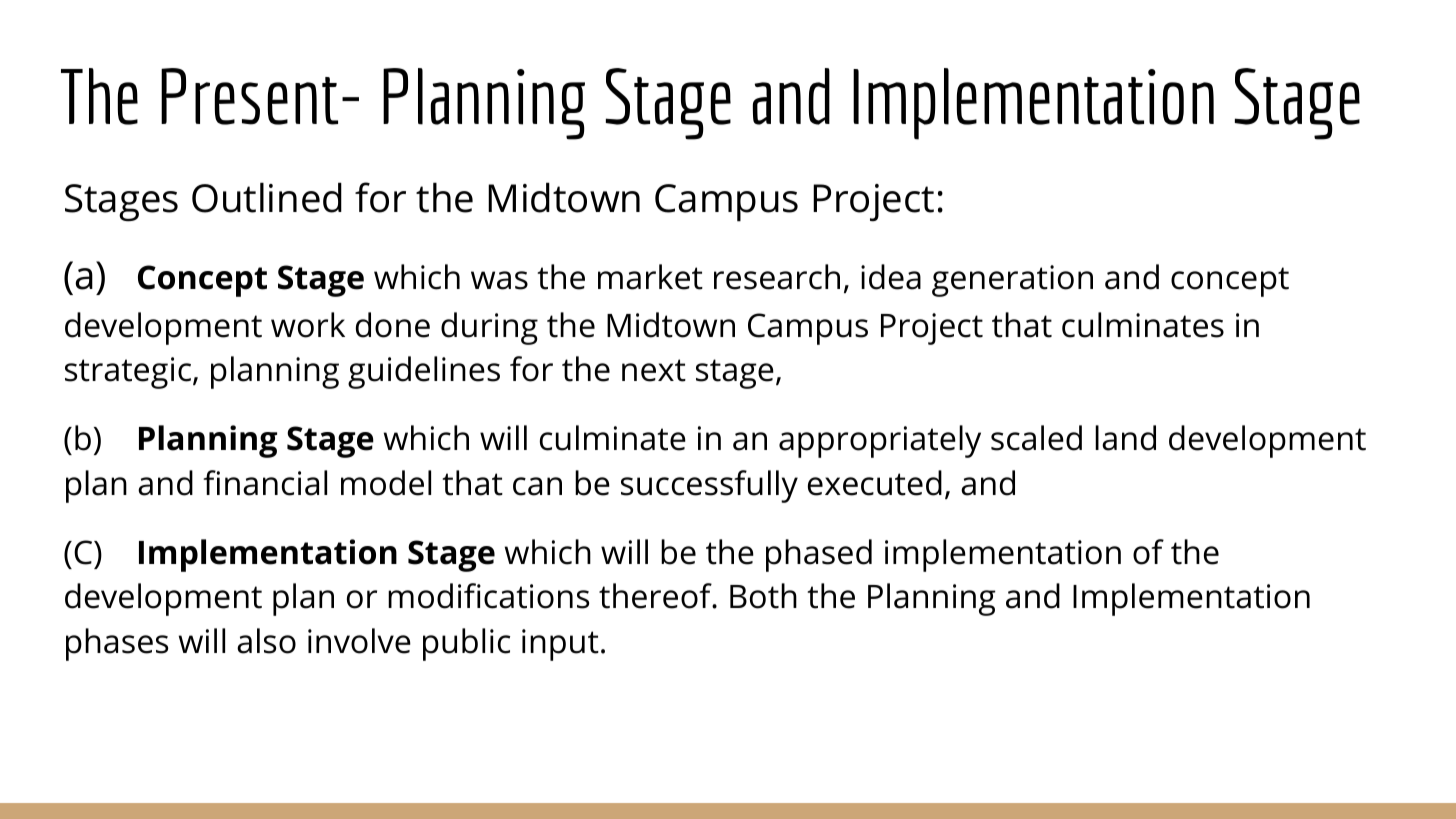 The image size is (1456, 819). I want to click on idea, so click(891, 277).
